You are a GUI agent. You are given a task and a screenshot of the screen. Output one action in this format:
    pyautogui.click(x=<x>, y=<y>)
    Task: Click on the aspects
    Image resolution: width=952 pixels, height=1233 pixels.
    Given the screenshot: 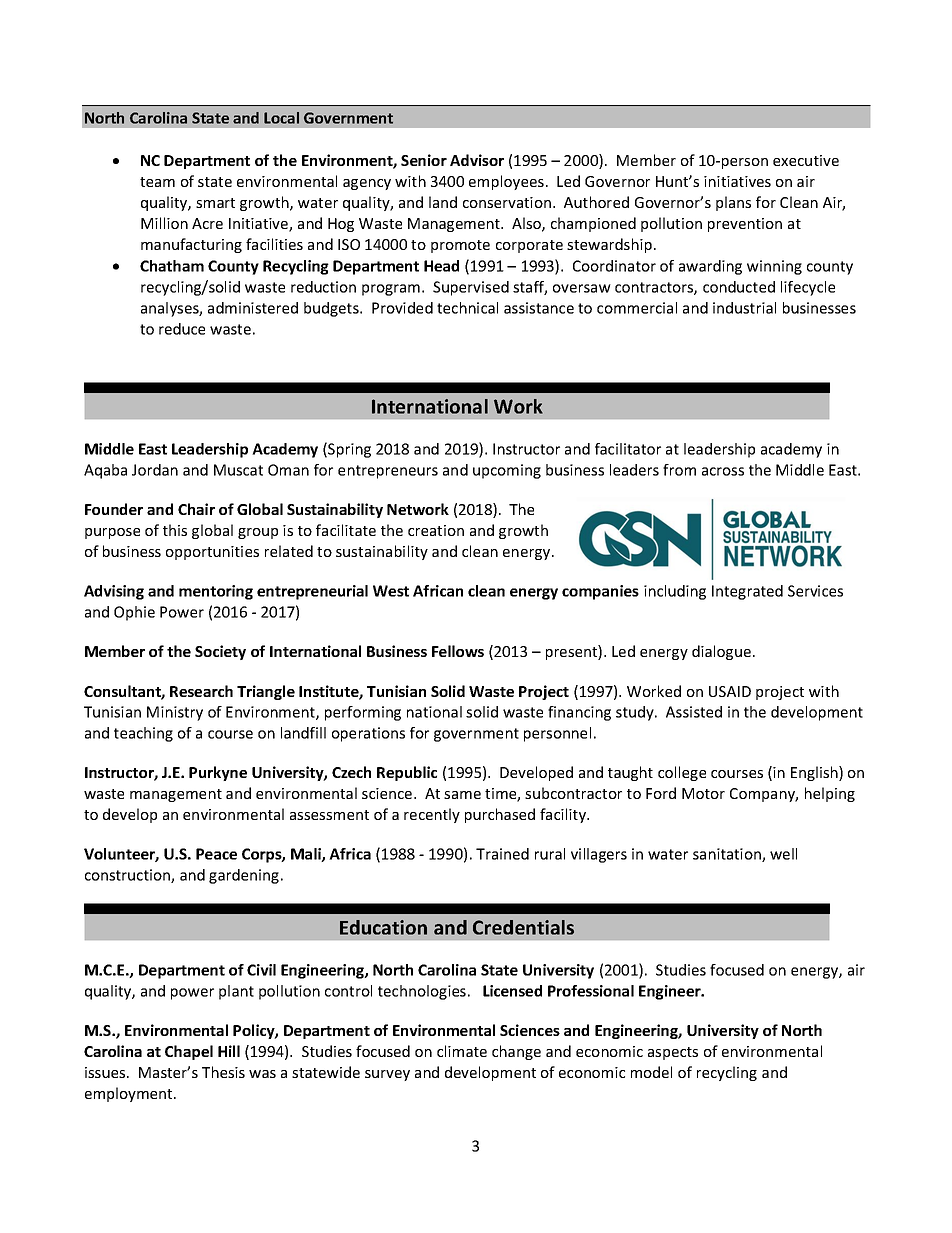 What is the action you would take?
    pyautogui.click(x=673, y=1053)
